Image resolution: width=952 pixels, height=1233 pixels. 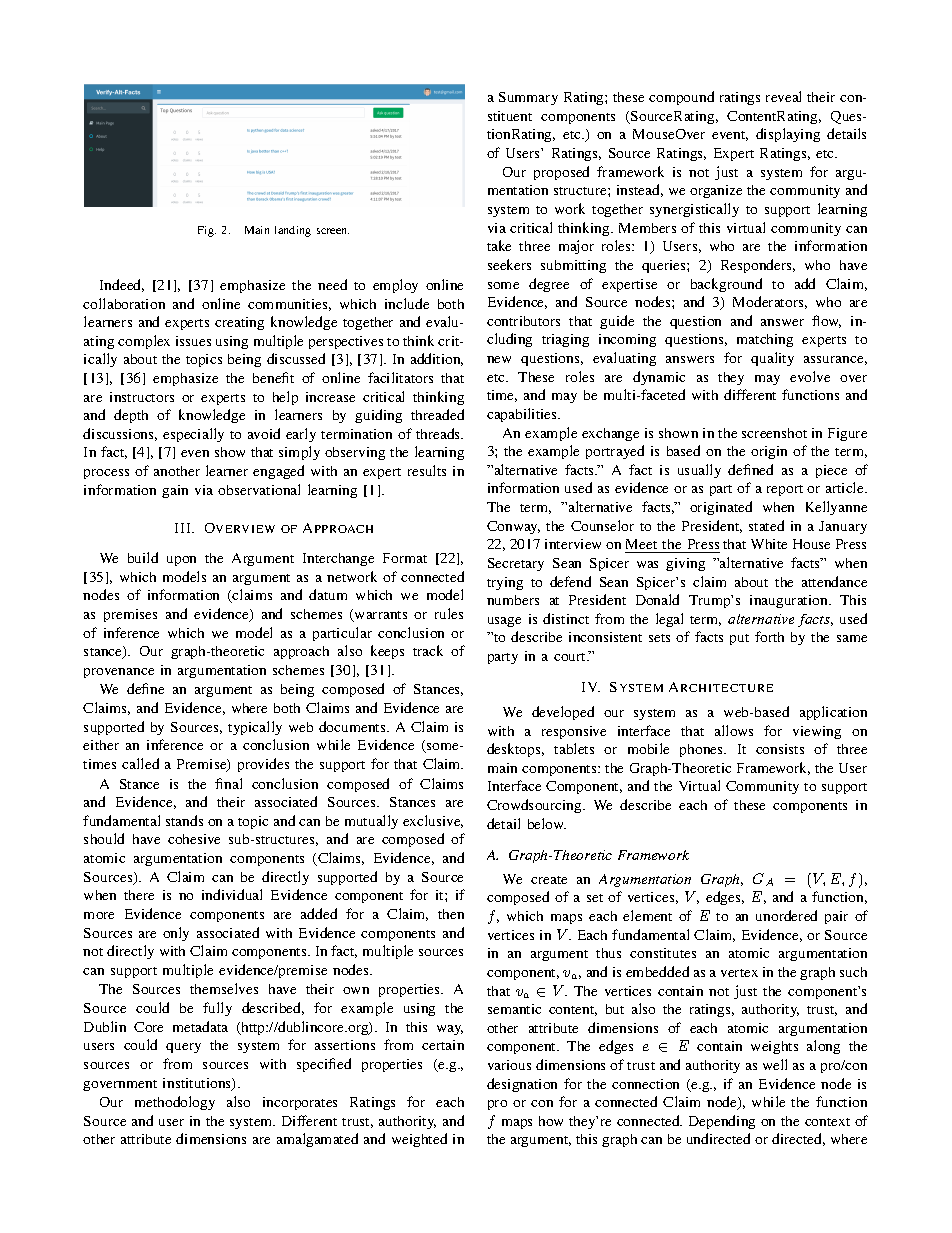 What do you see at coordinates (175, 1103) in the screenshot?
I see `methodology` at bounding box center [175, 1103].
